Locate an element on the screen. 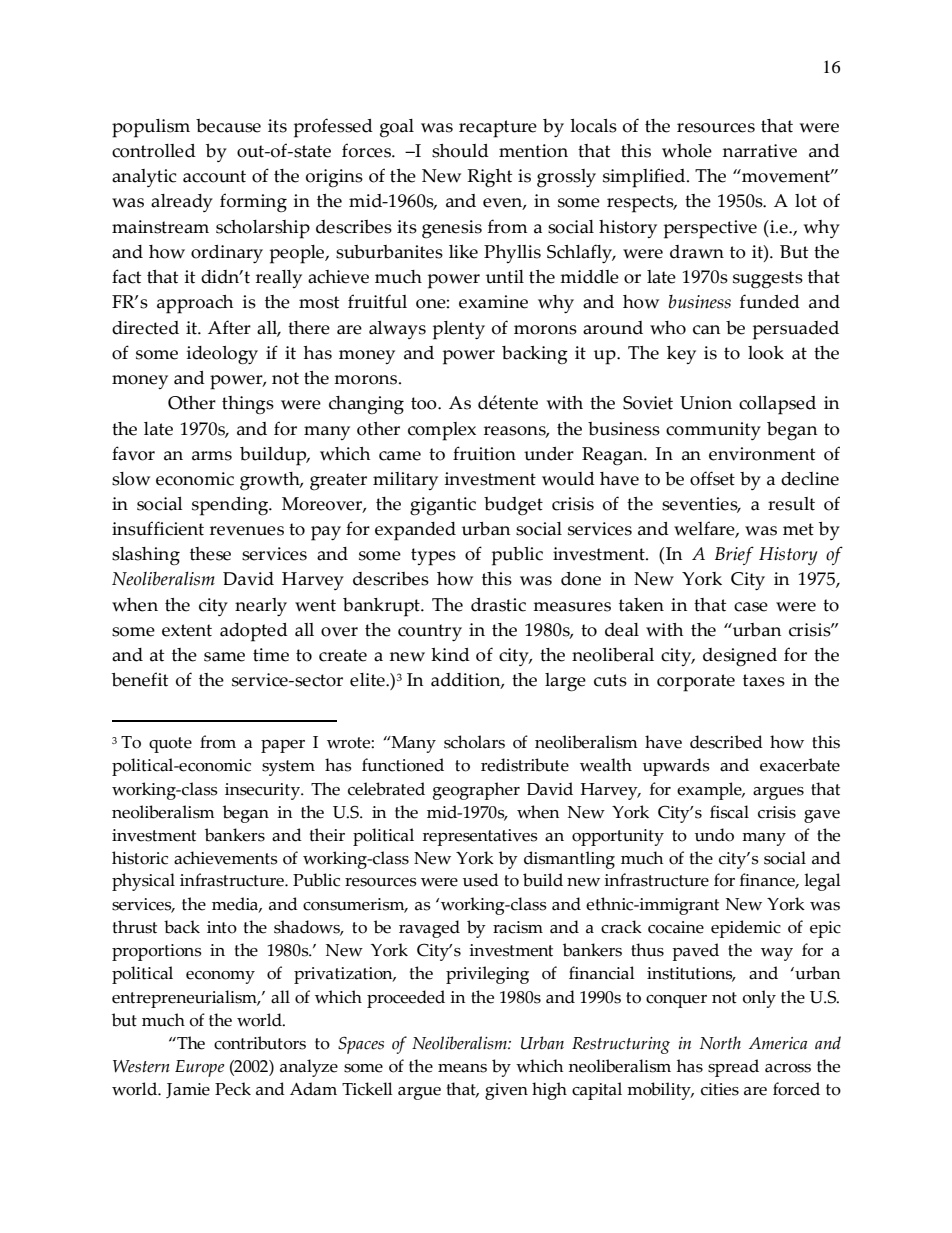 The width and height of the screenshot is (952, 1233). too is located at coordinates (425, 403).
